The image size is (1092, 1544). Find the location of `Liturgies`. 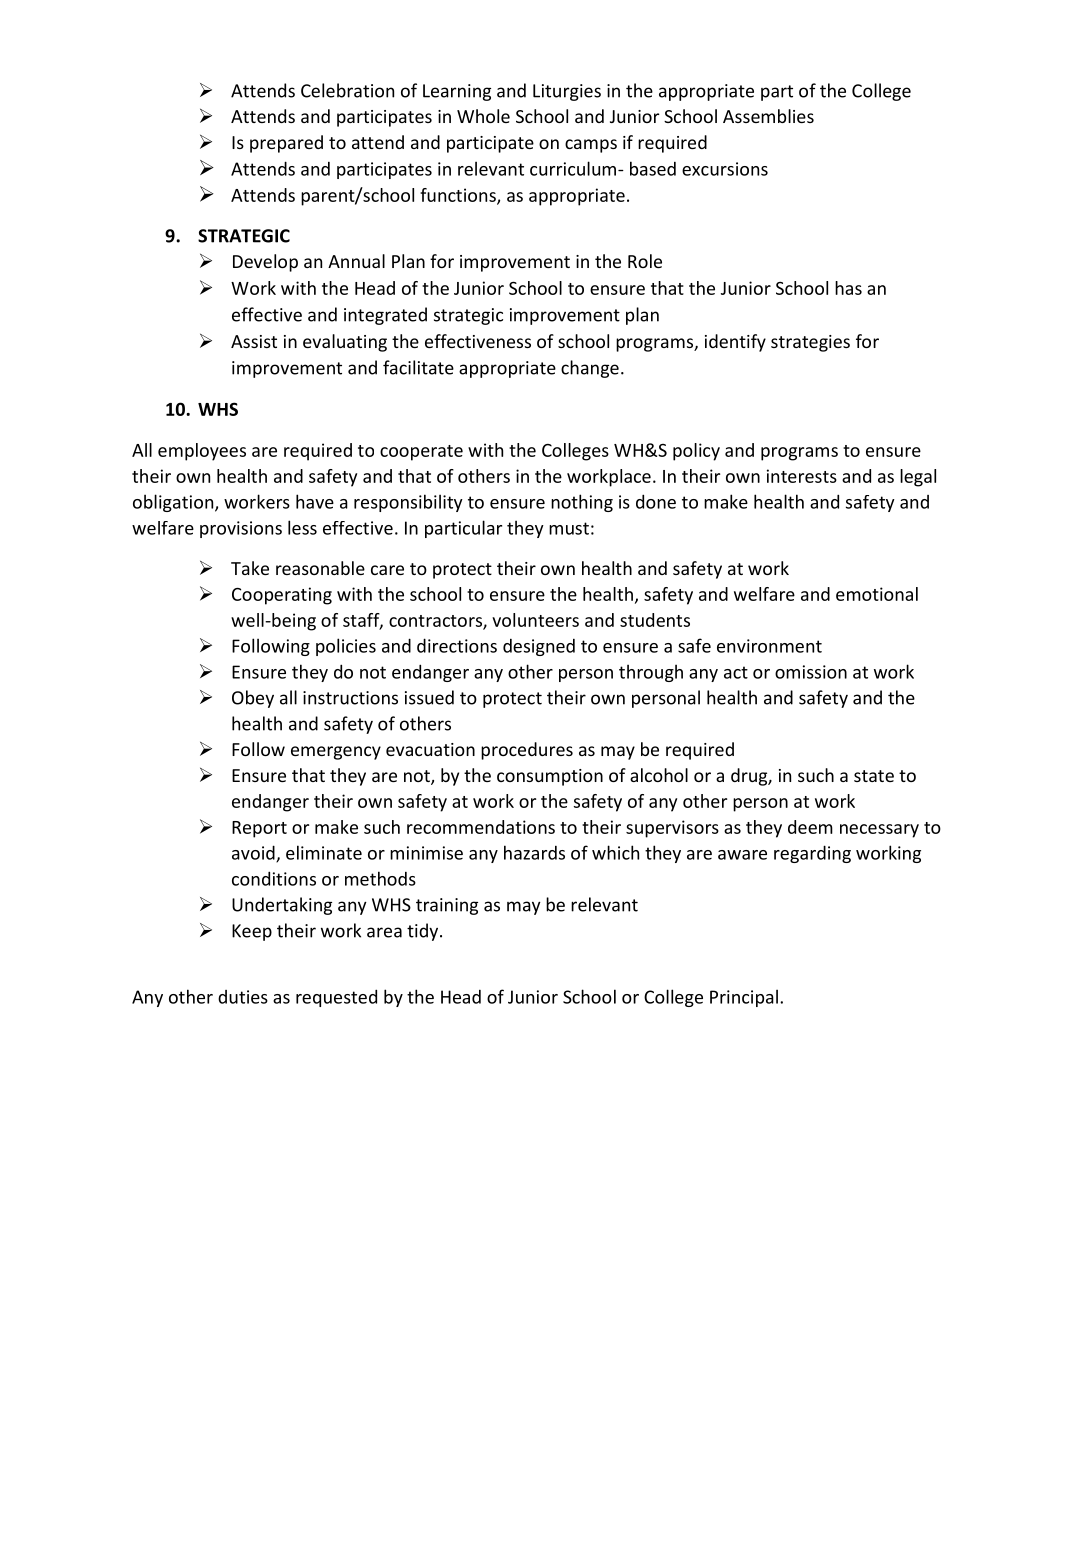

Liturgies is located at coordinates (567, 92).
